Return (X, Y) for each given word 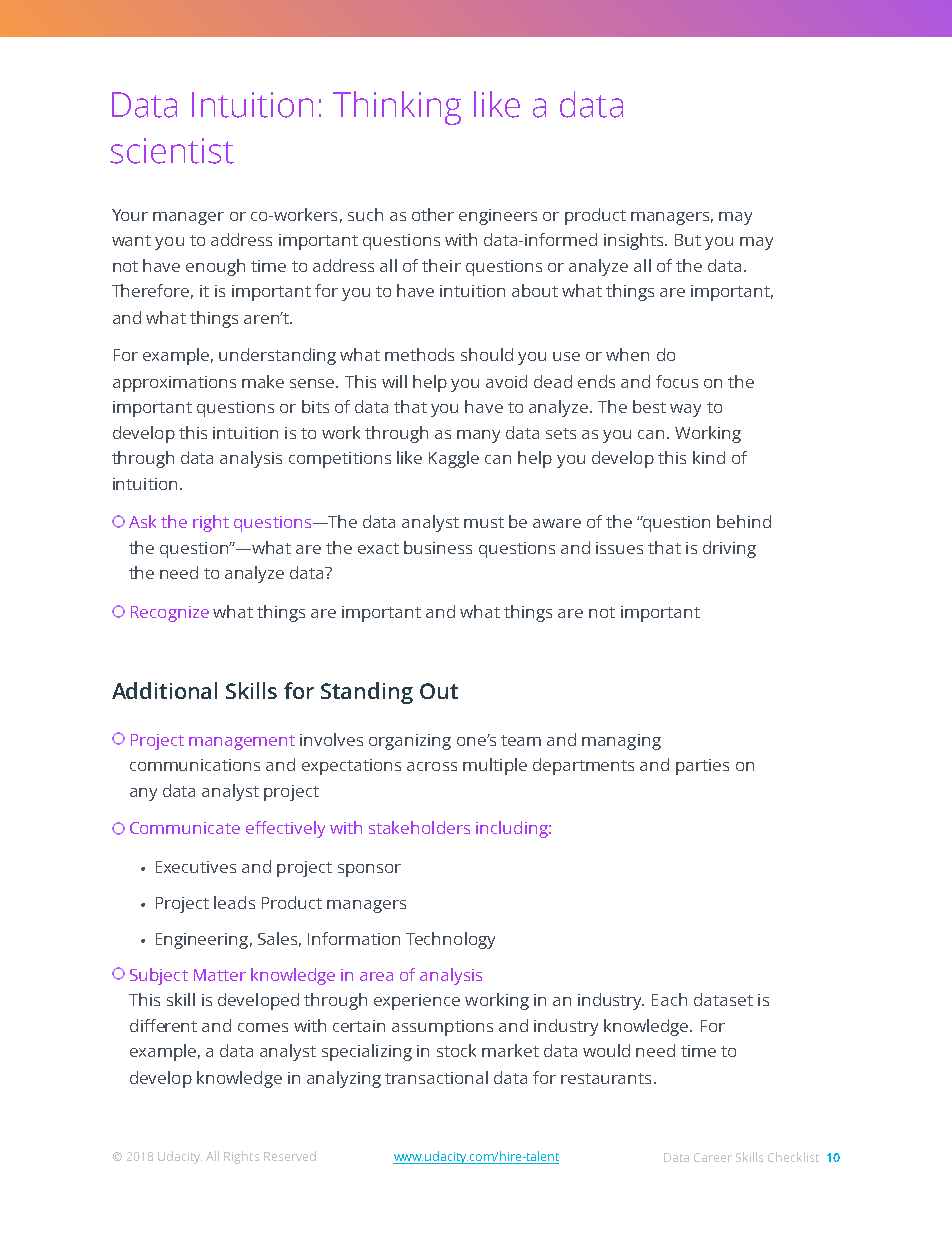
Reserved (290, 1156)
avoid (506, 381)
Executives (196, 867)
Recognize (170, 614)
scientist (172, 151)
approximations (174, 384)
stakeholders (419, 827)
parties (702, 767)
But (688, 240)
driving (729, 549)
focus (677, 381)
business (438, 547)
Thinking (397, 108)
